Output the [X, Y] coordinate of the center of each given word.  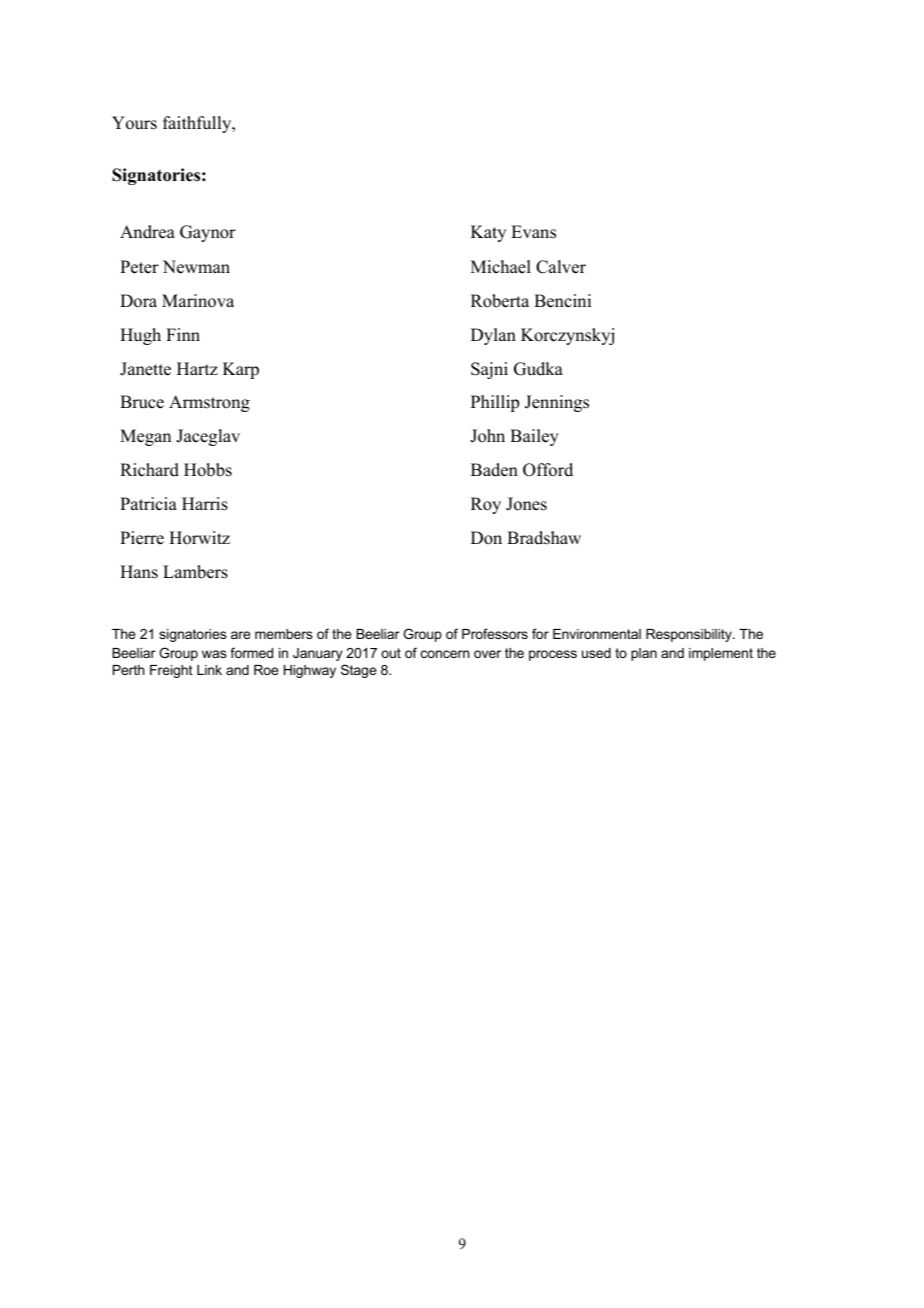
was [214, 654]
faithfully [198, 124]
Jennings [557, 403]
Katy [488, 233]
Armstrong [209, 403]
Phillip [495, 403]
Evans [533, 232]
